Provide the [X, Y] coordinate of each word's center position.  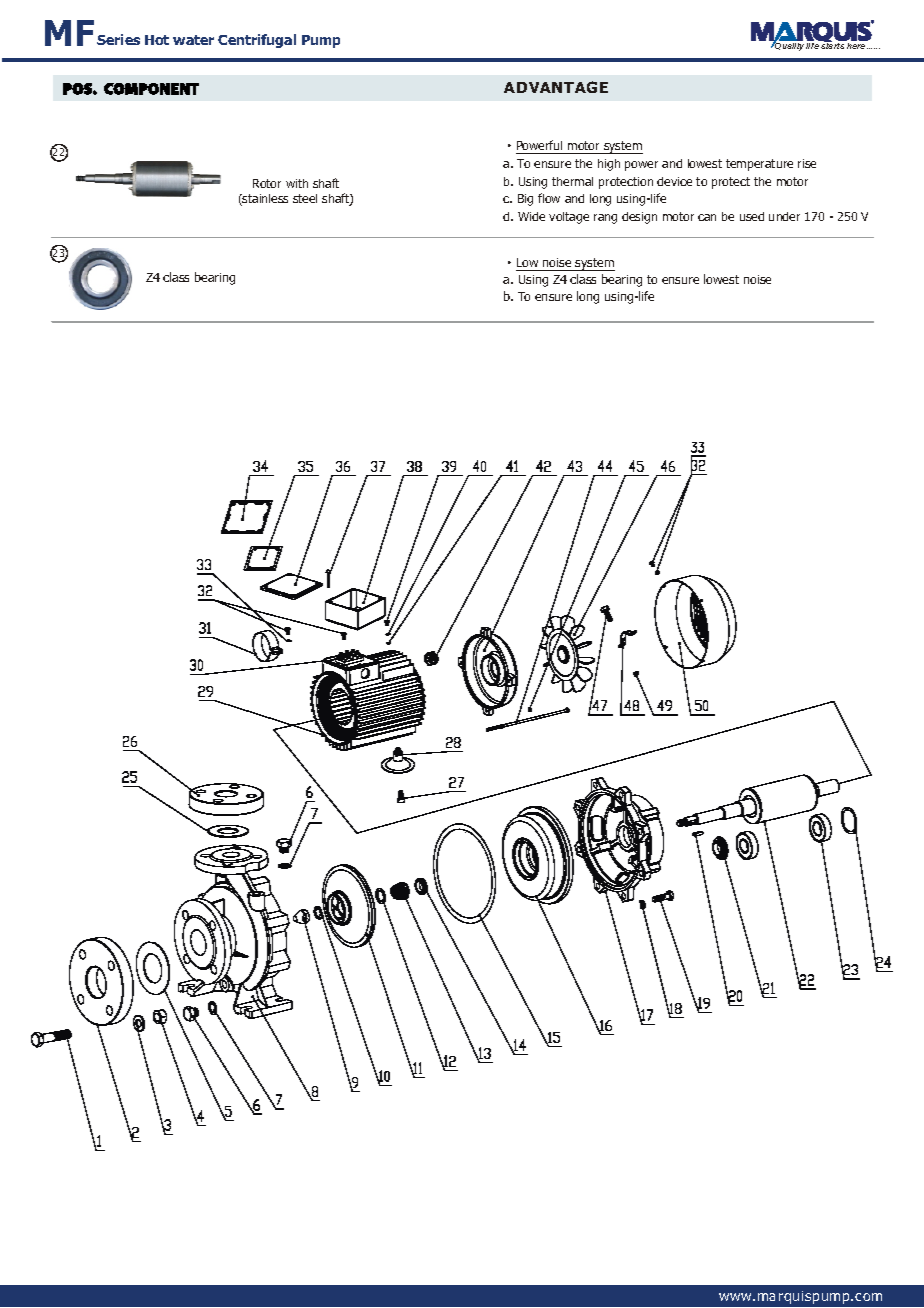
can [707, 217]
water [193, 40]
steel [305, 198]
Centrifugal [257, 41]
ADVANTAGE [556, 87]
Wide [531, 216]
